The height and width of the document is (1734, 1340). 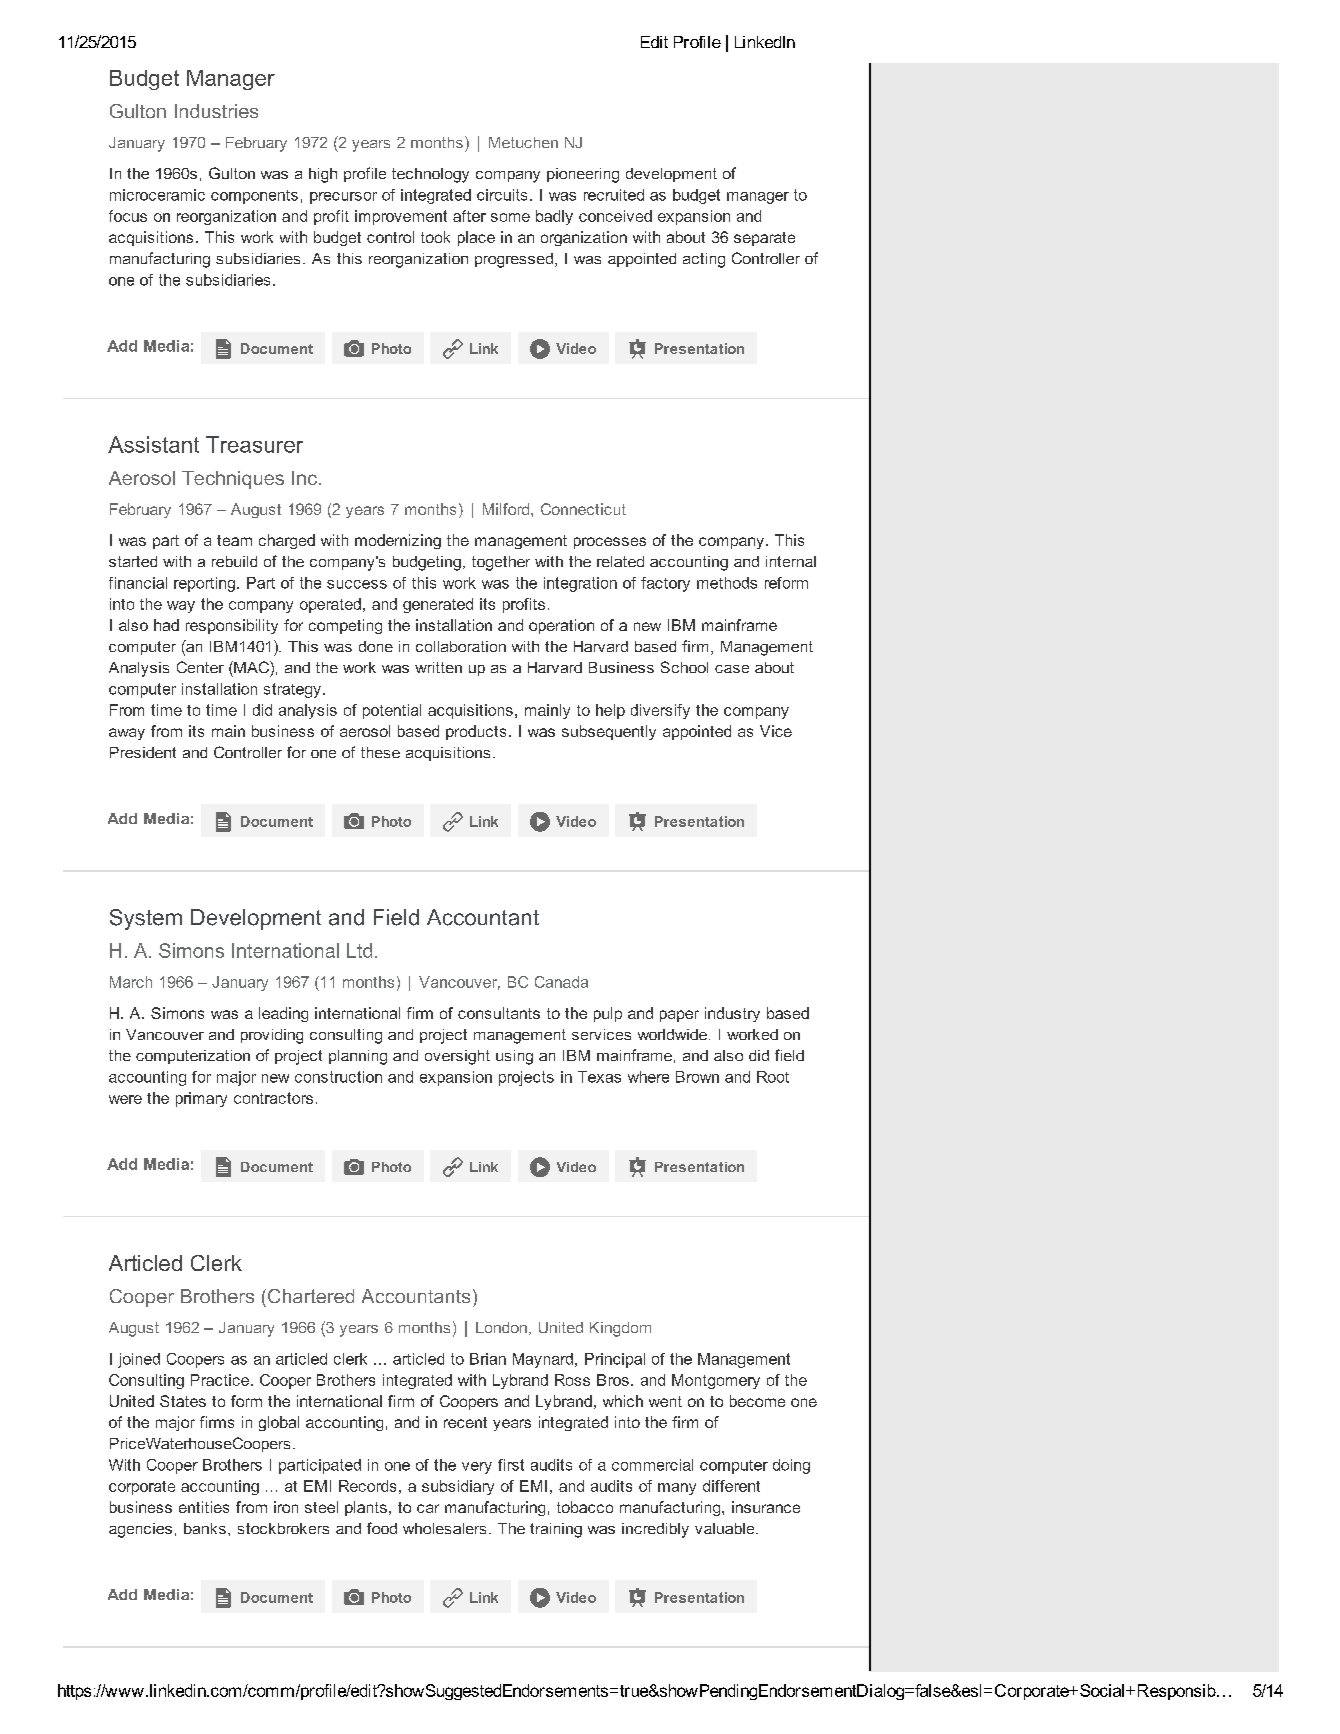 I want to click on Brown, so click(x=697, y=1077).
